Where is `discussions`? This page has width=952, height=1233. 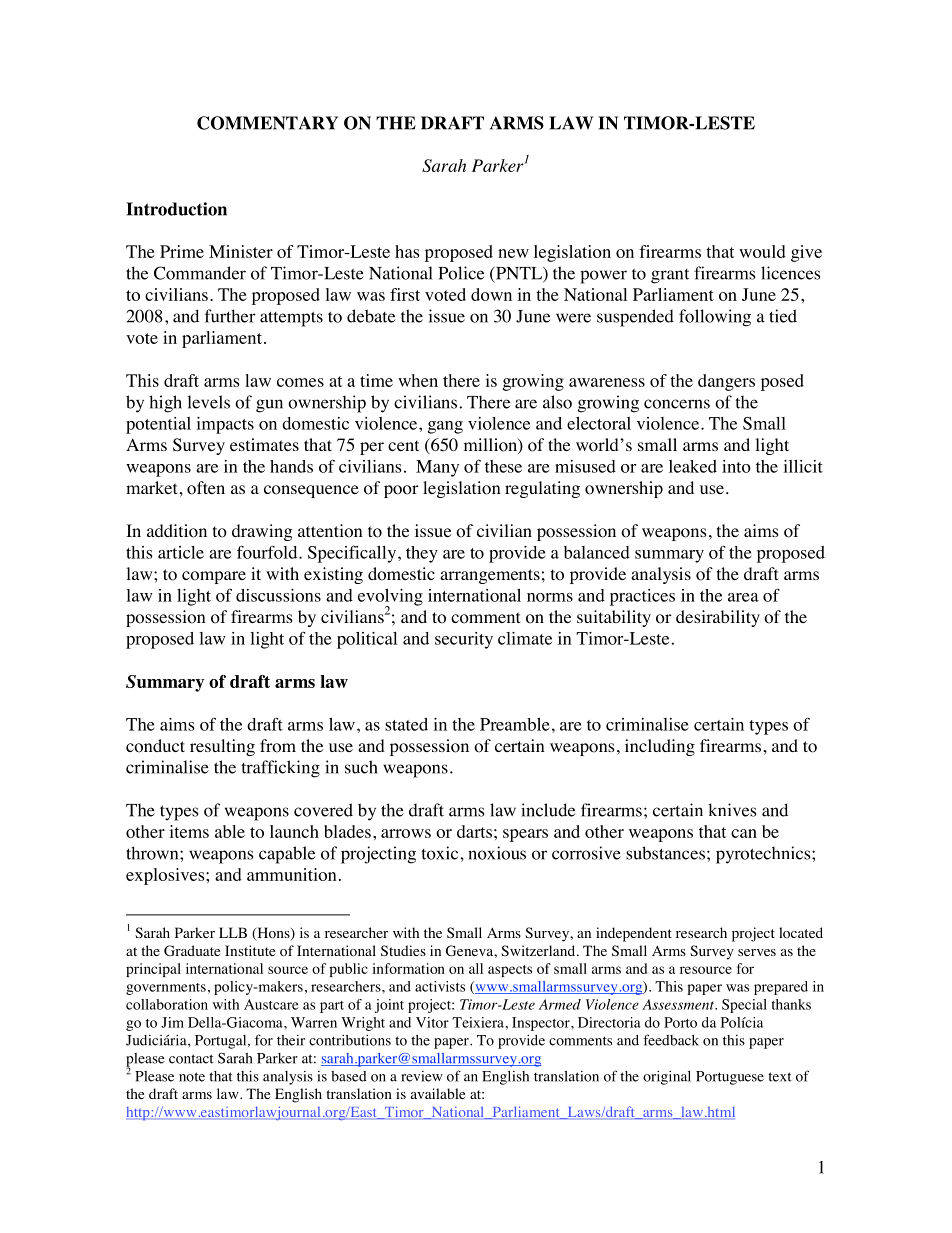
discussions is located at coordinates (278, 595).
